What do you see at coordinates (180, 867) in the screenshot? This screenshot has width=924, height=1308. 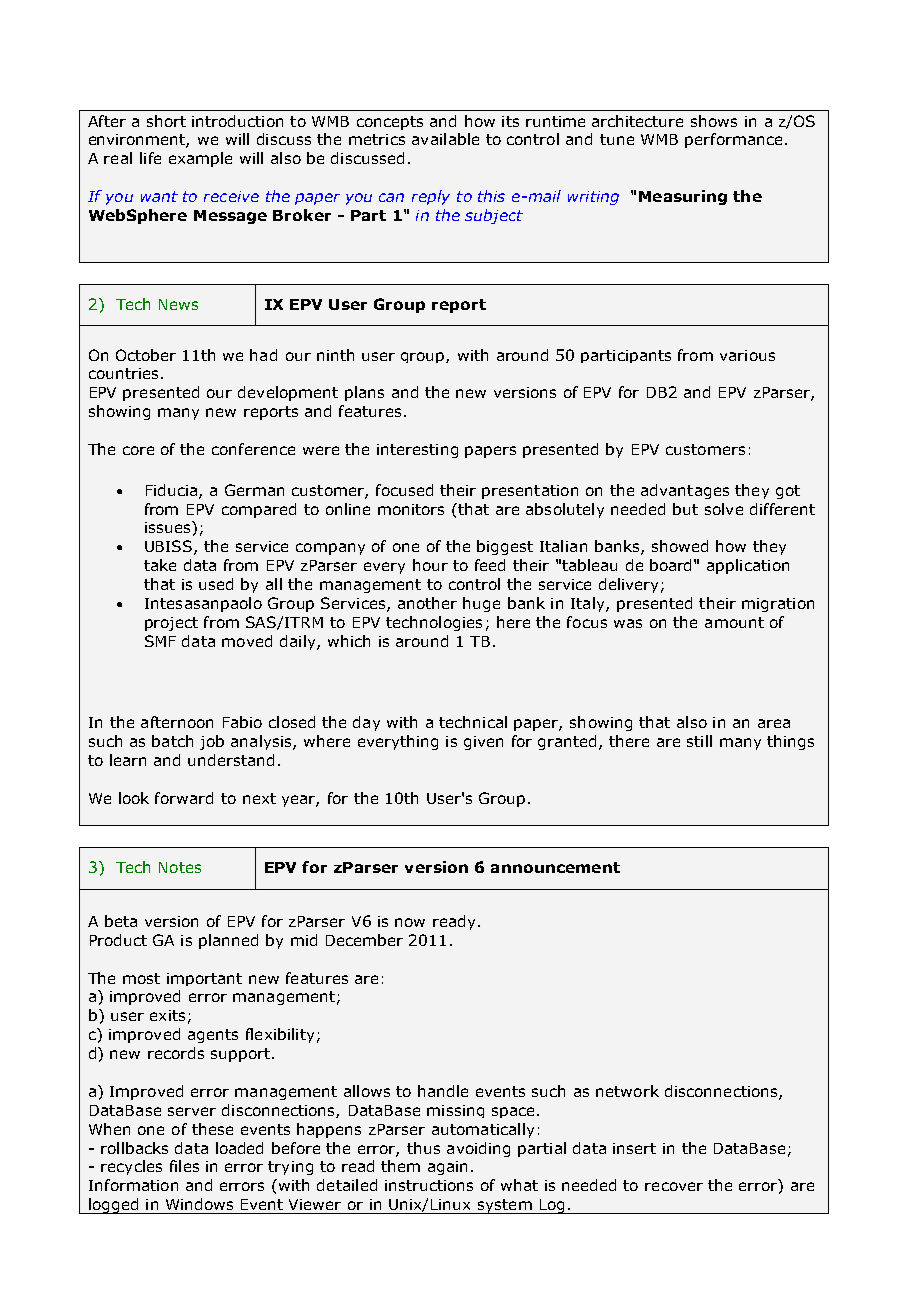 I see `Notes` at bounding box center [180, 867].
